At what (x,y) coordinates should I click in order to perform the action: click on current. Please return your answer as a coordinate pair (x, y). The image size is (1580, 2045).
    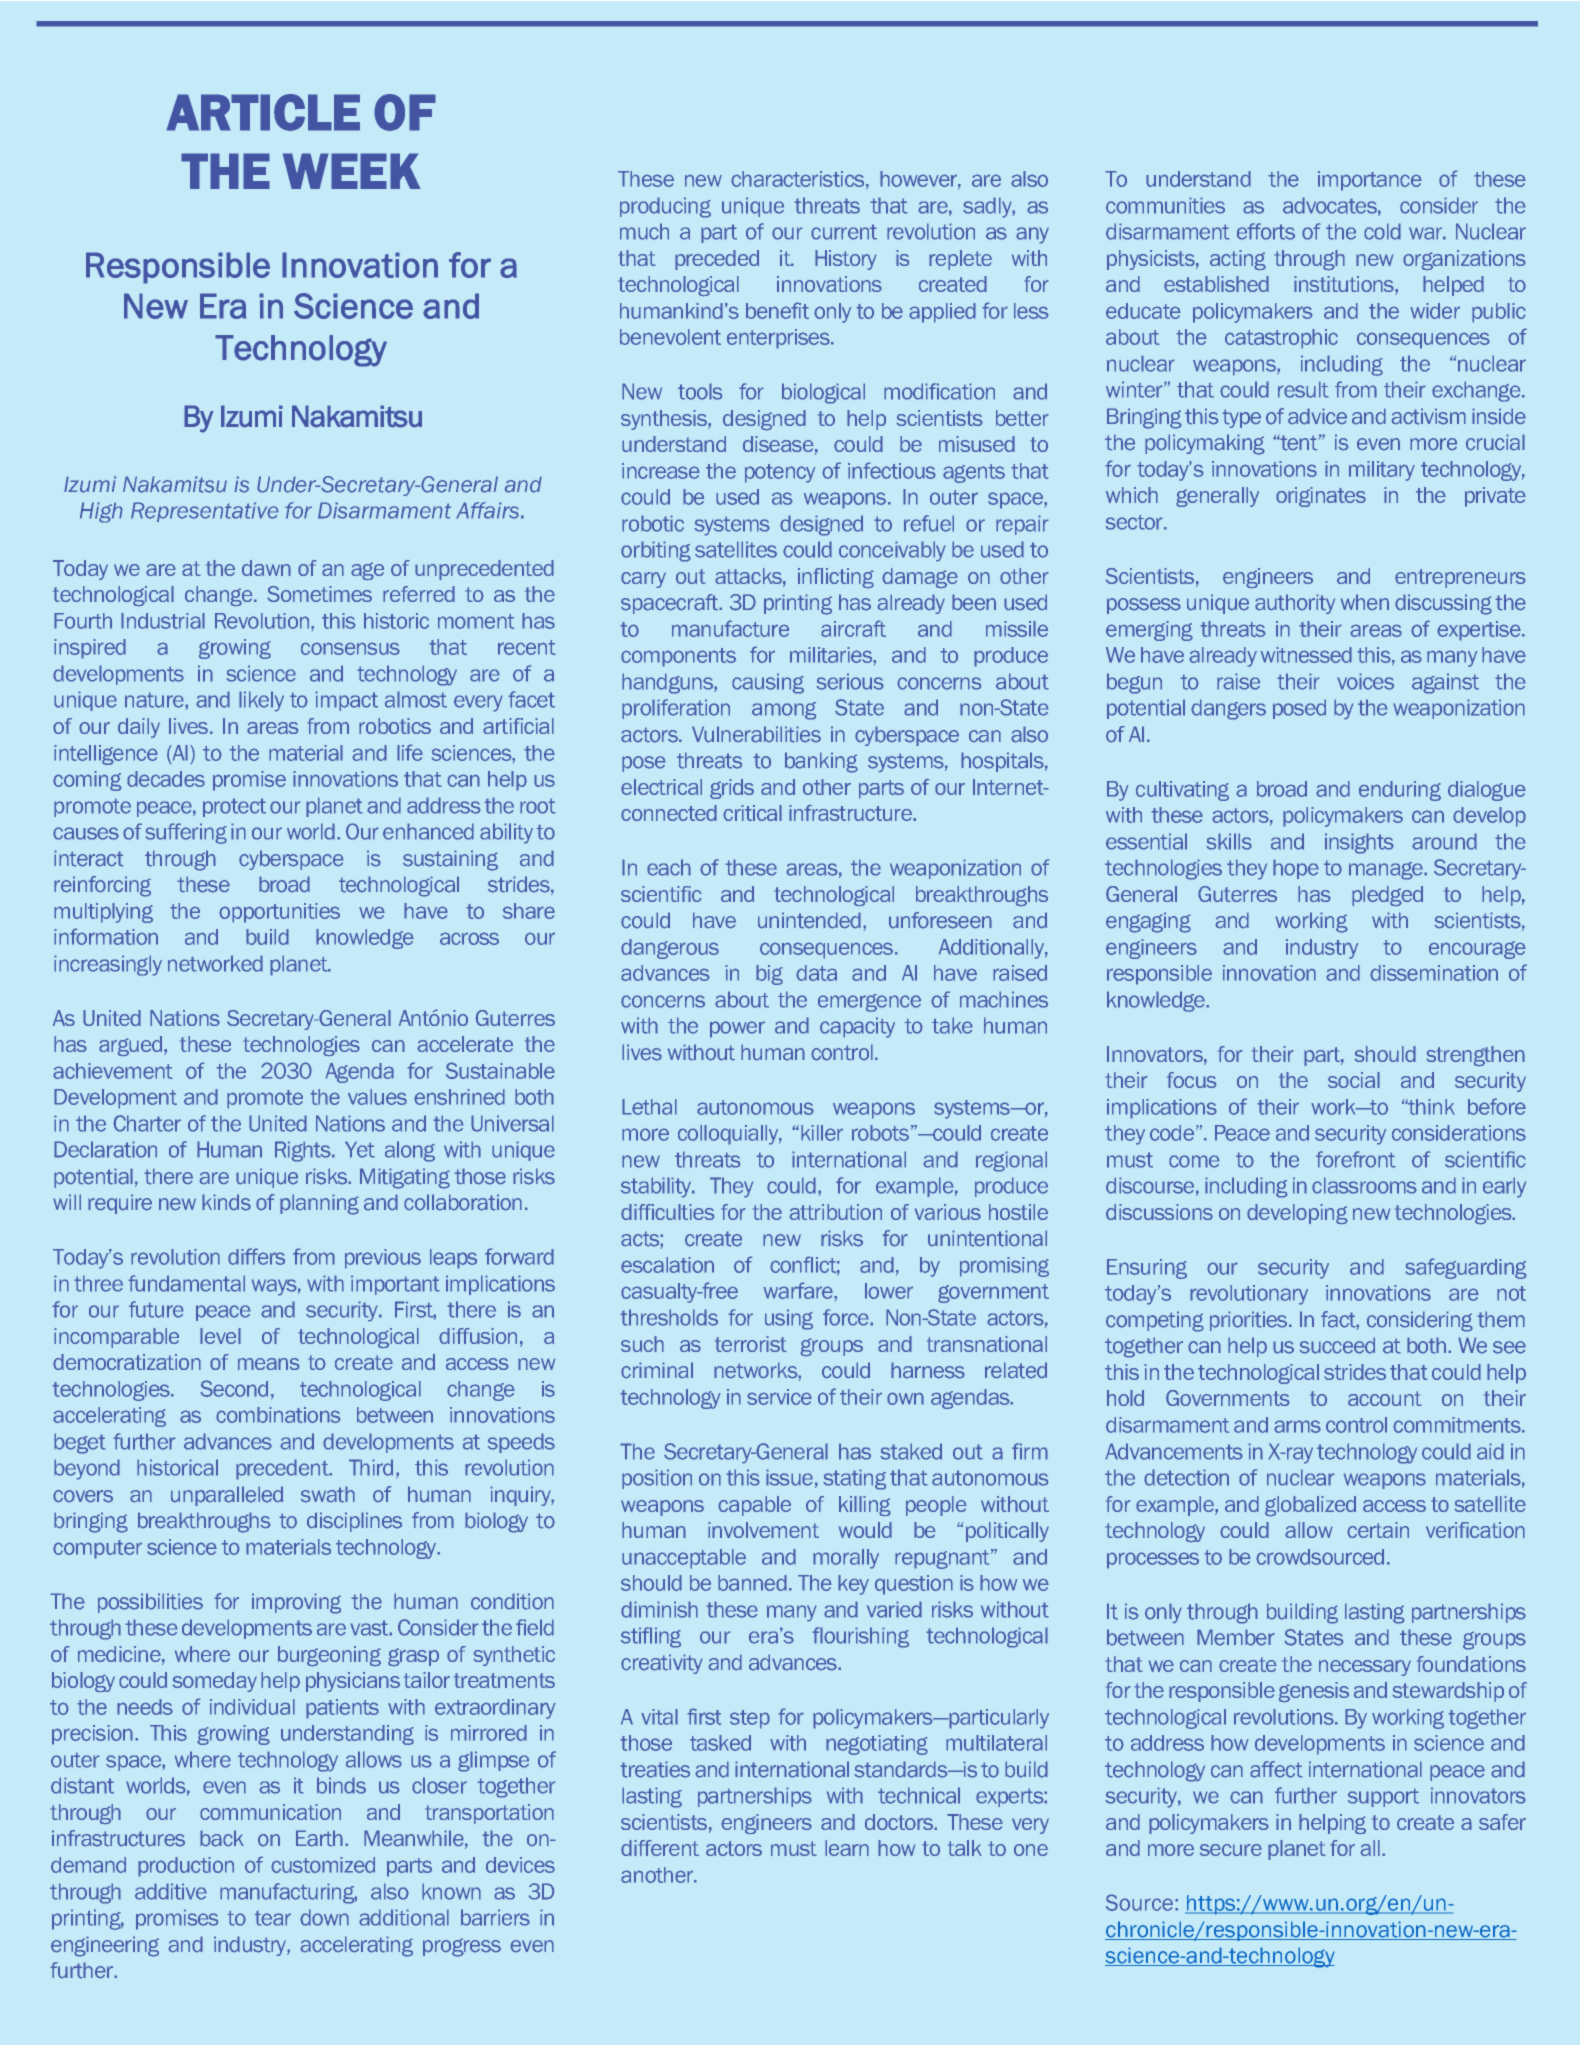
    Looking at the image, I should click on (844, 232).
